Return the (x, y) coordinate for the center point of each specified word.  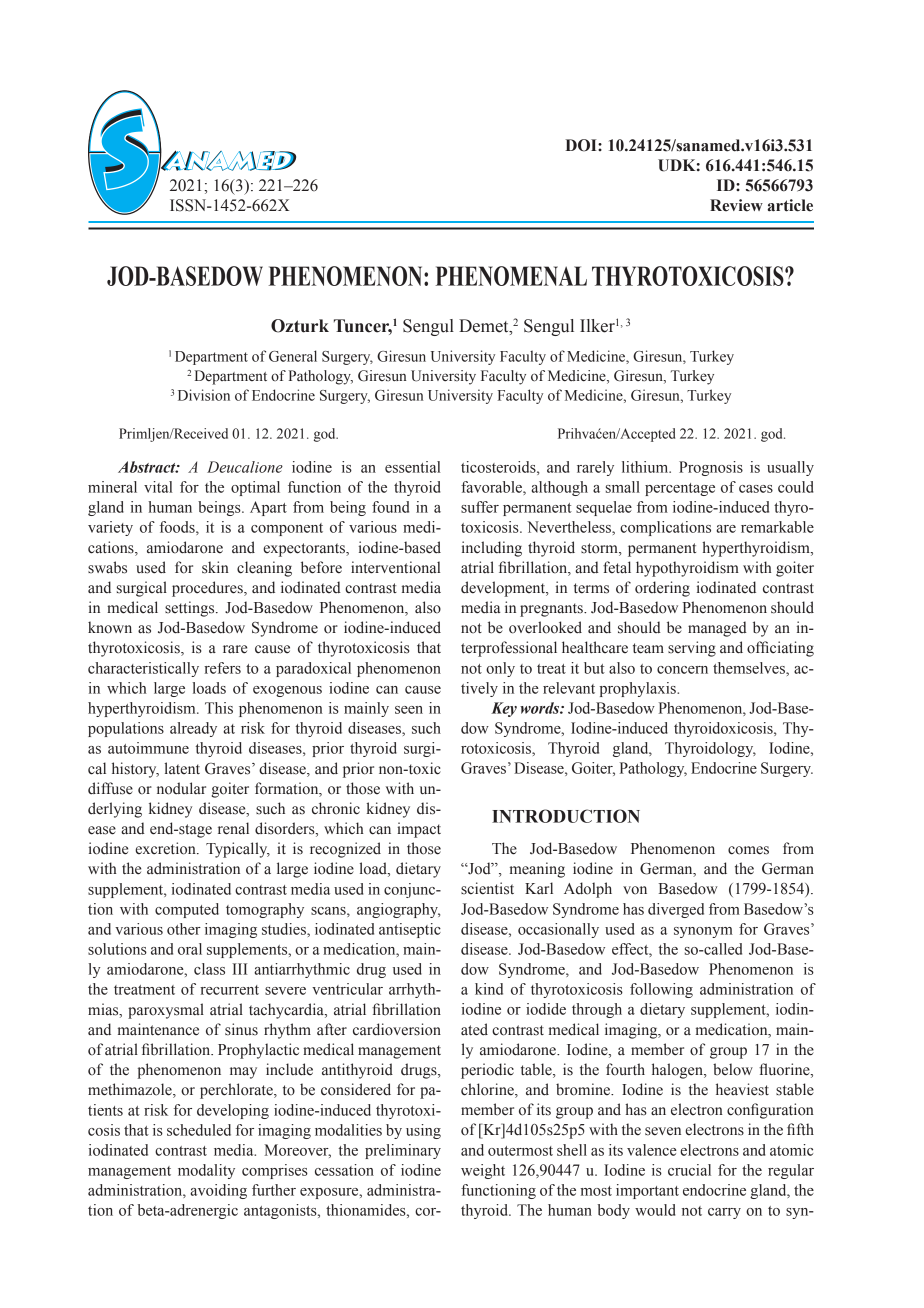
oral (190, 949)
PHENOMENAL (511, 276)
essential (412, 467)
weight (483, 1171)
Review (736, 205)
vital (158, 487)
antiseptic (410, 930)
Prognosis (711, 468)
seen (409, 710)
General (293, 356)
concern (682, 670)
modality (206, 1171)
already (193, 729)
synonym (703, 932)
